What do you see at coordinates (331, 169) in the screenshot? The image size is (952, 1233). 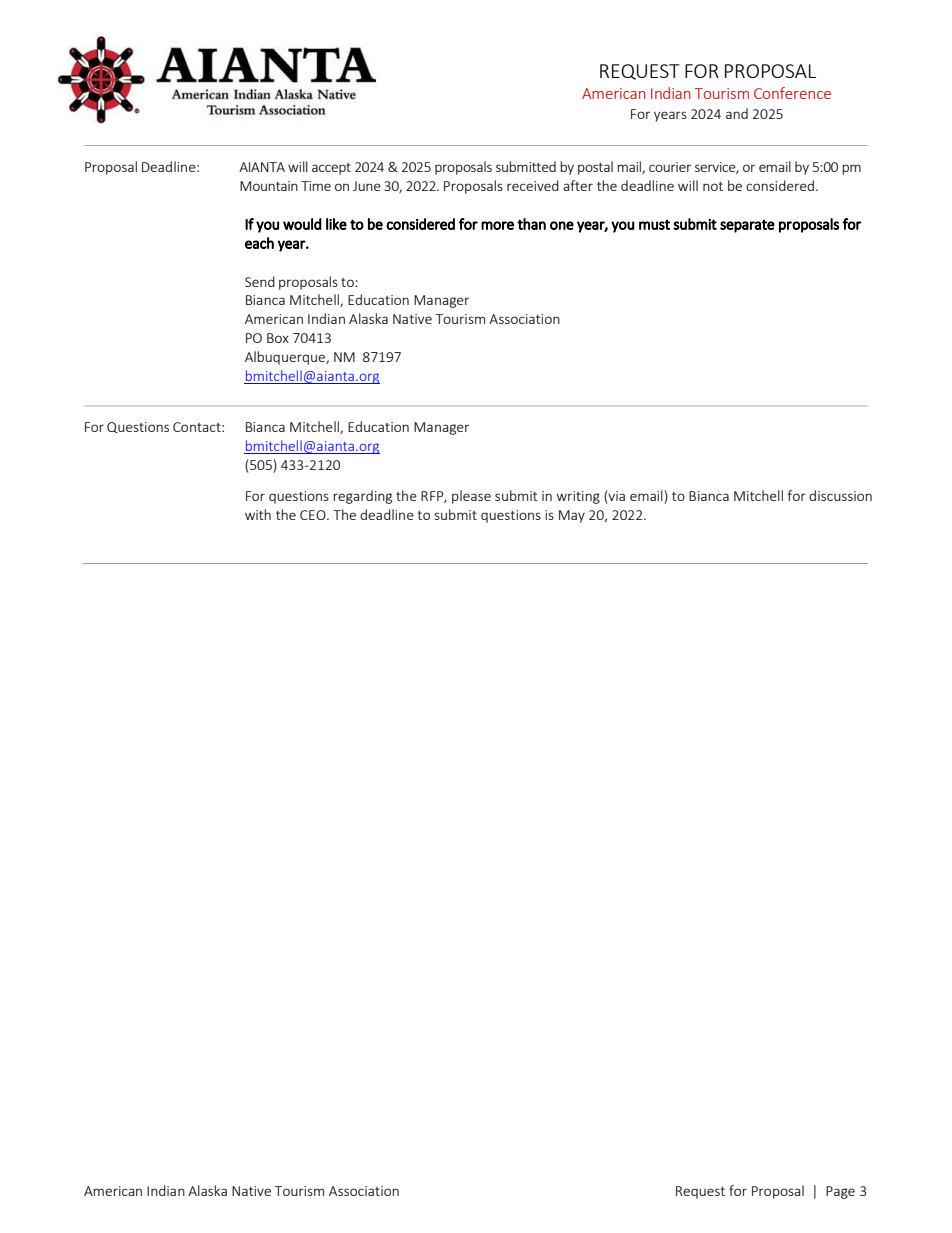 I see `accept` at bounding box center [331, 169].
